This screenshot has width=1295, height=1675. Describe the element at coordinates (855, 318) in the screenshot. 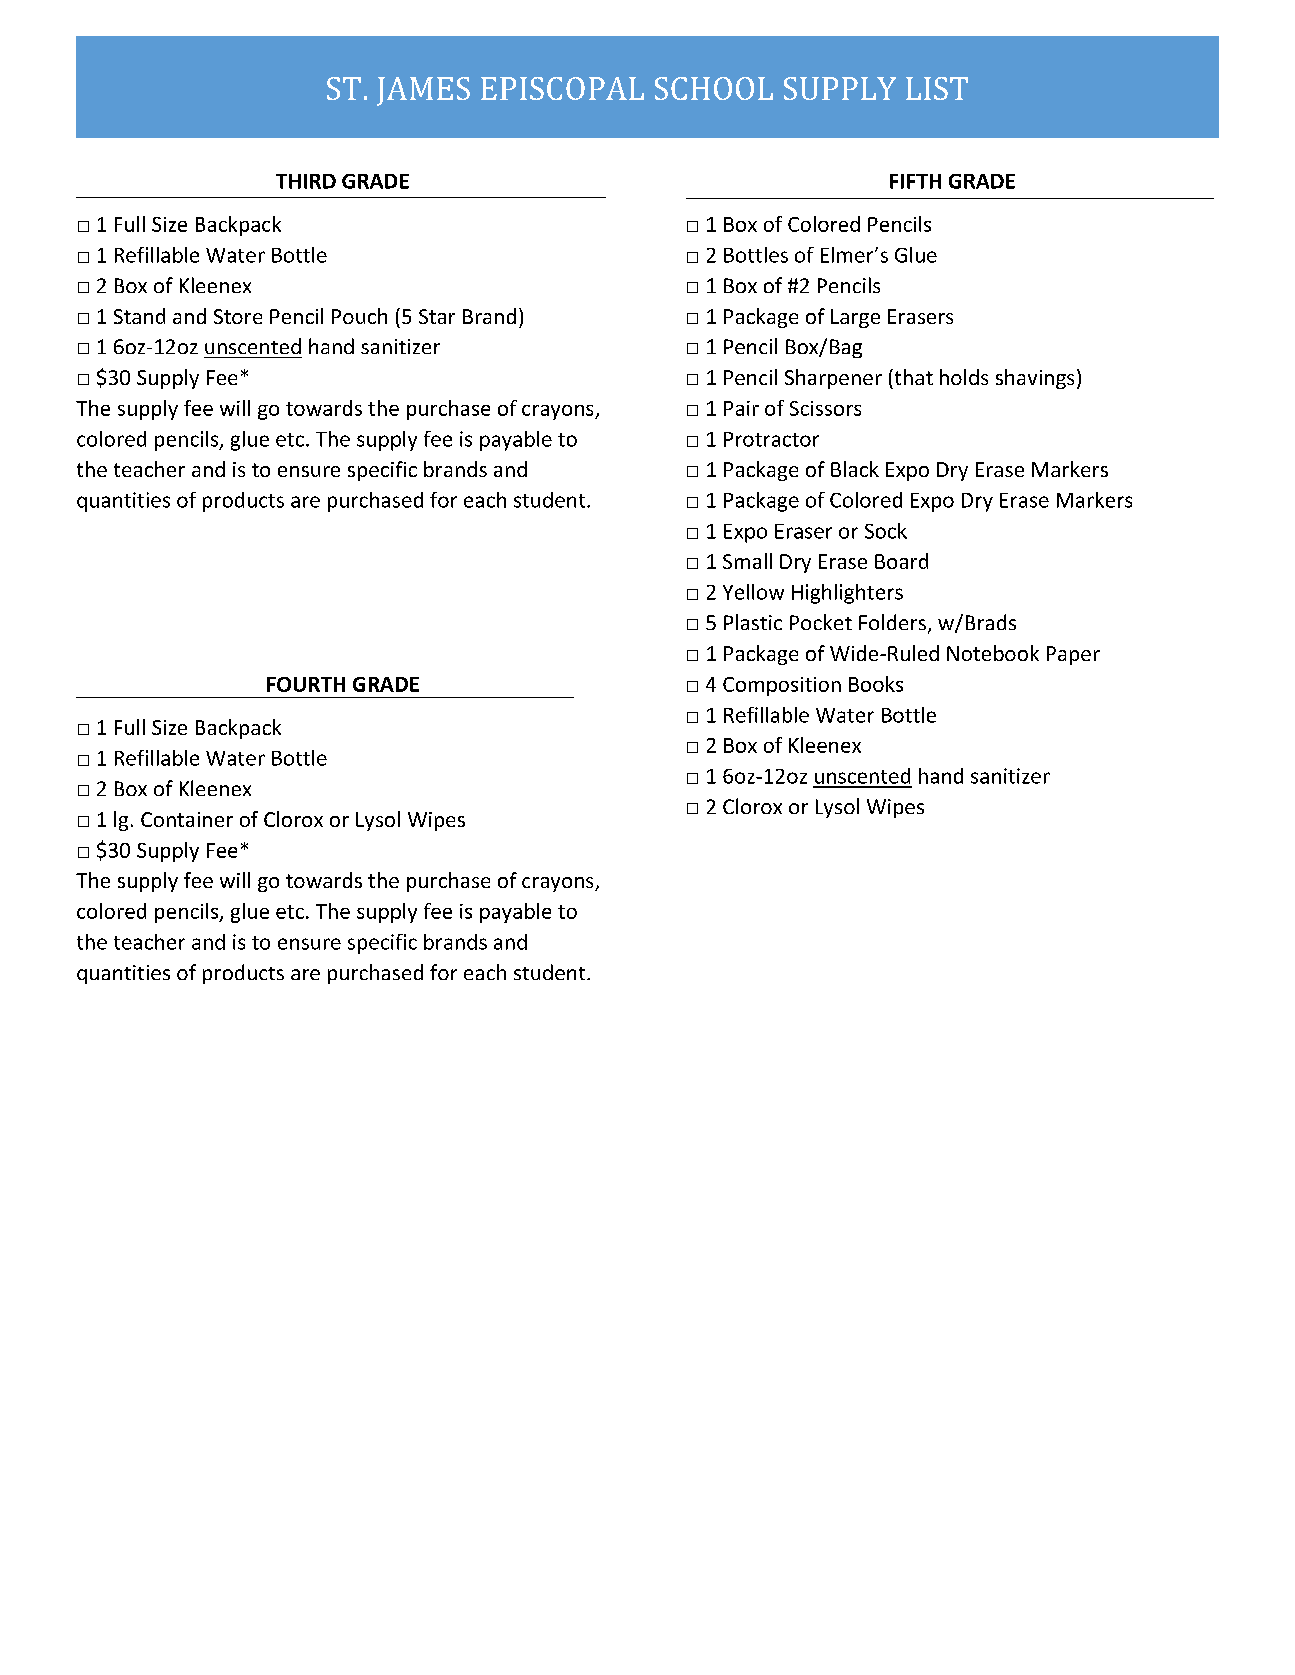

I see `Large` at that location.
